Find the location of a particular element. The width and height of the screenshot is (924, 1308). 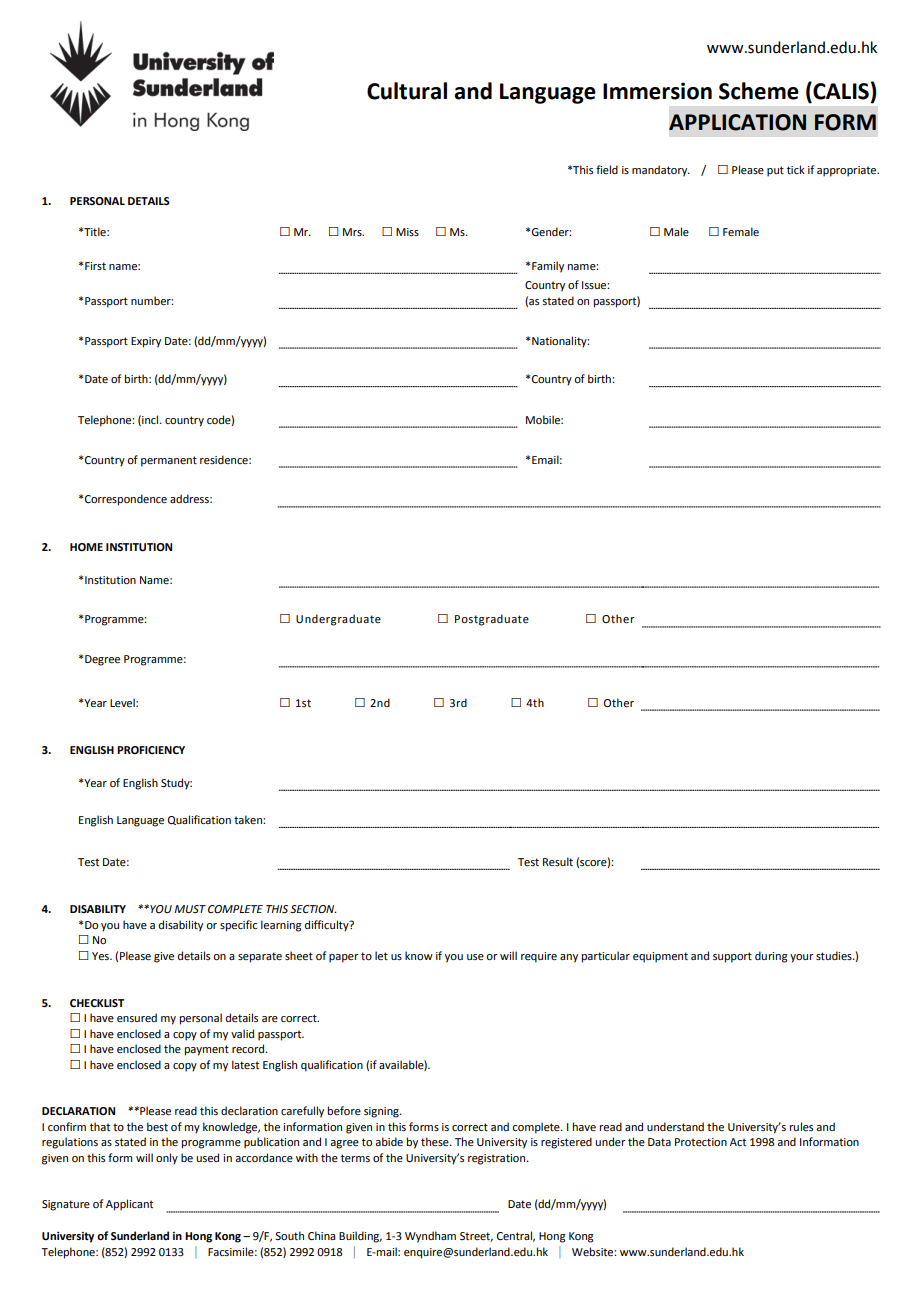

Cultural is located at coordinates (407, 91).
